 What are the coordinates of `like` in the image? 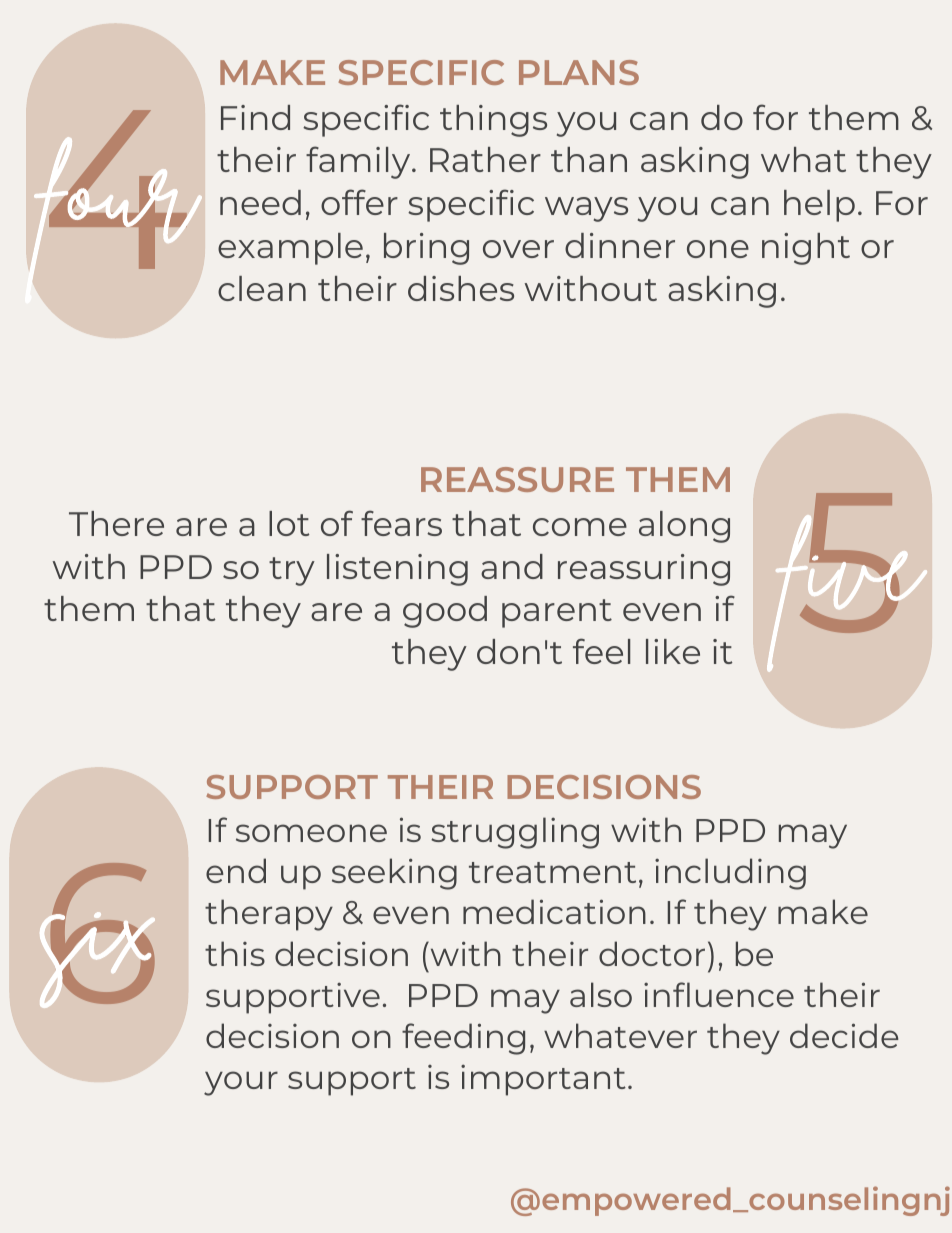 It's located at (673, 651).
